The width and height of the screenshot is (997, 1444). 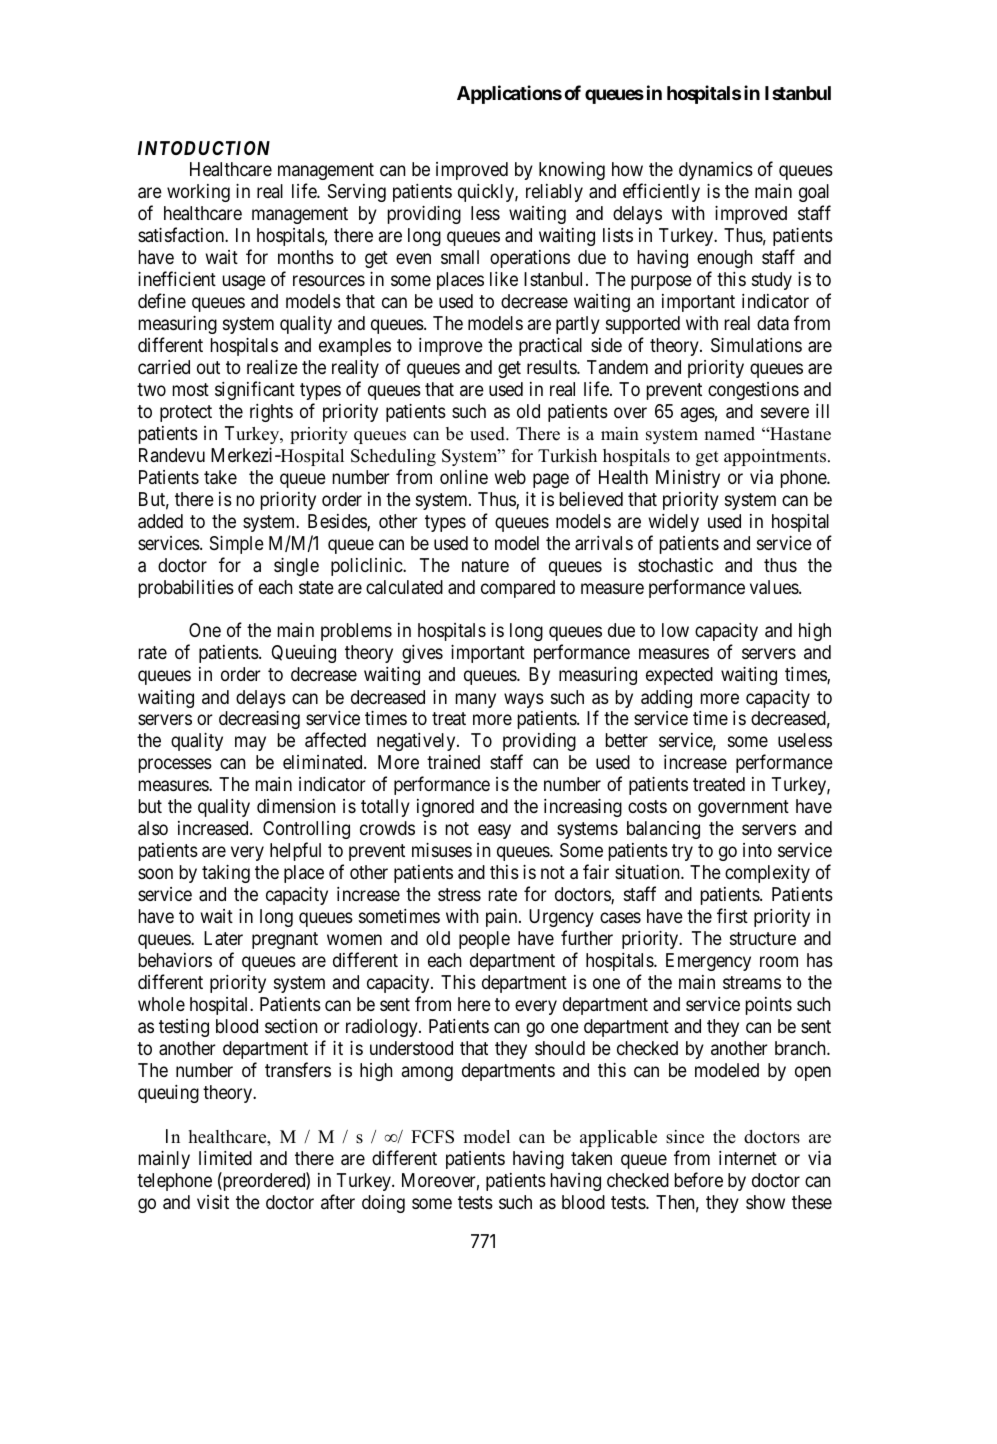 I want to click on FCFS, so click(x=432, y=1137).
